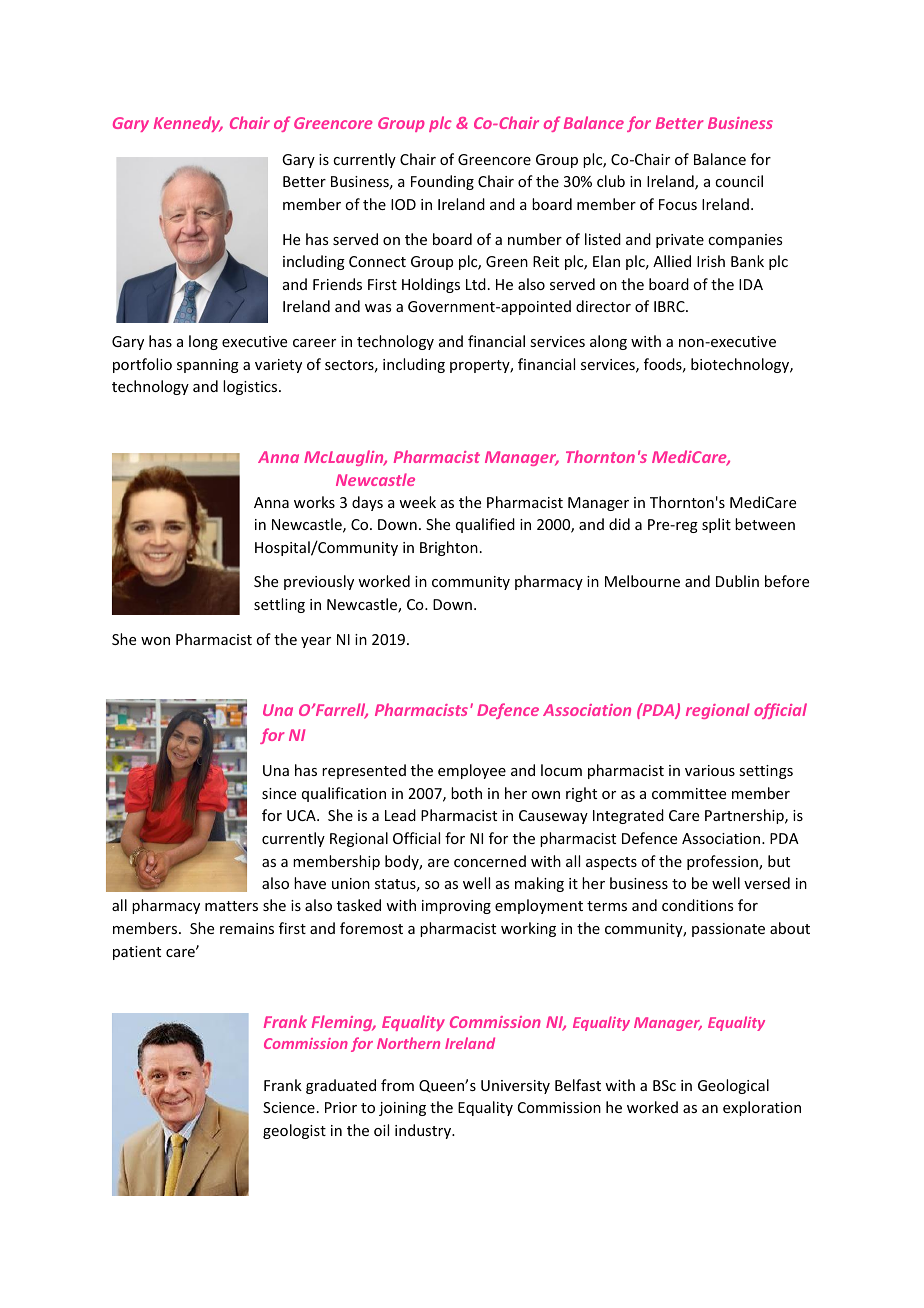 The image size is (924, 1308). Describe the element at coordinates (442, 182) in the page. I see `Founding` at that location.
